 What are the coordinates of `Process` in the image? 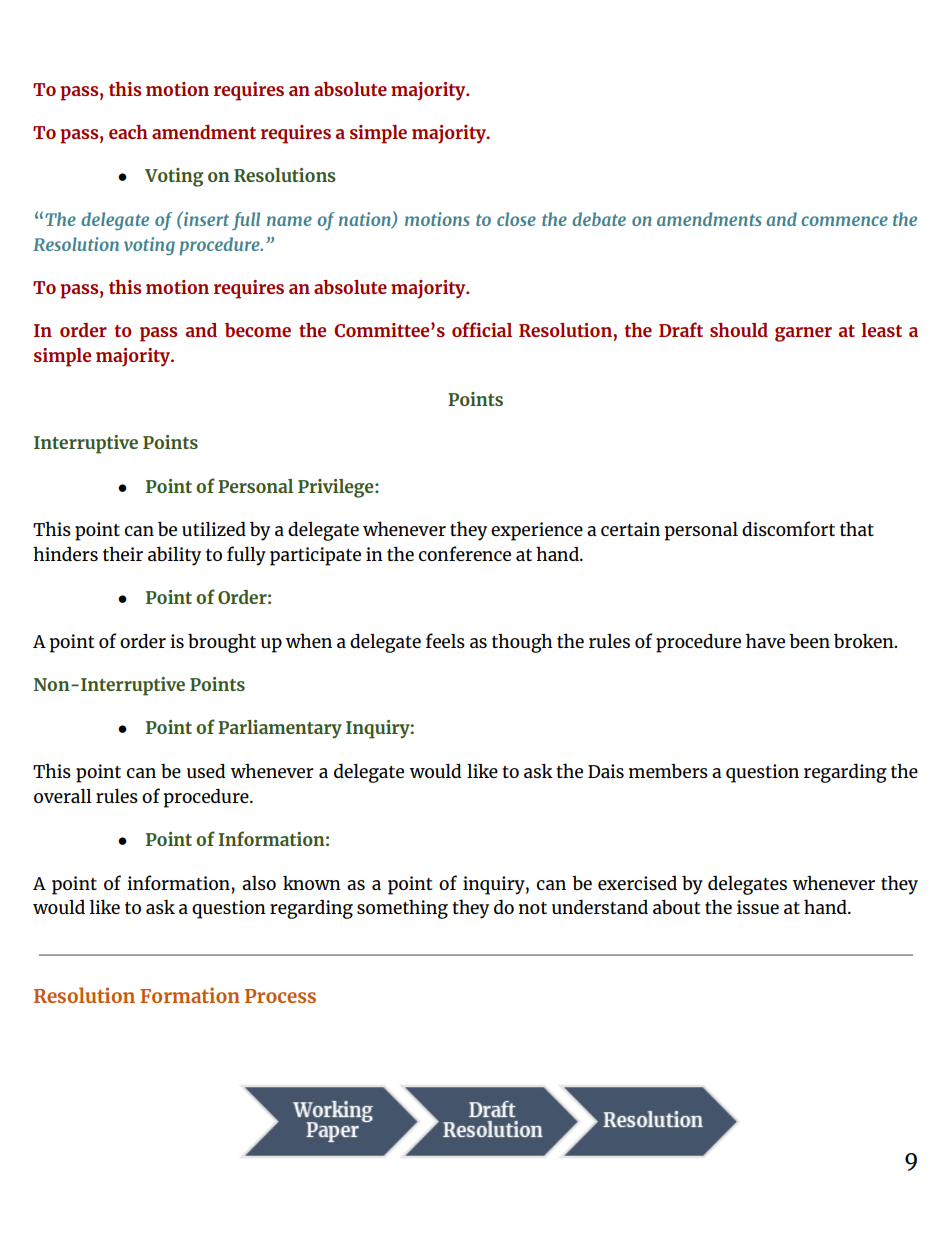 It's located at (280, 996).
